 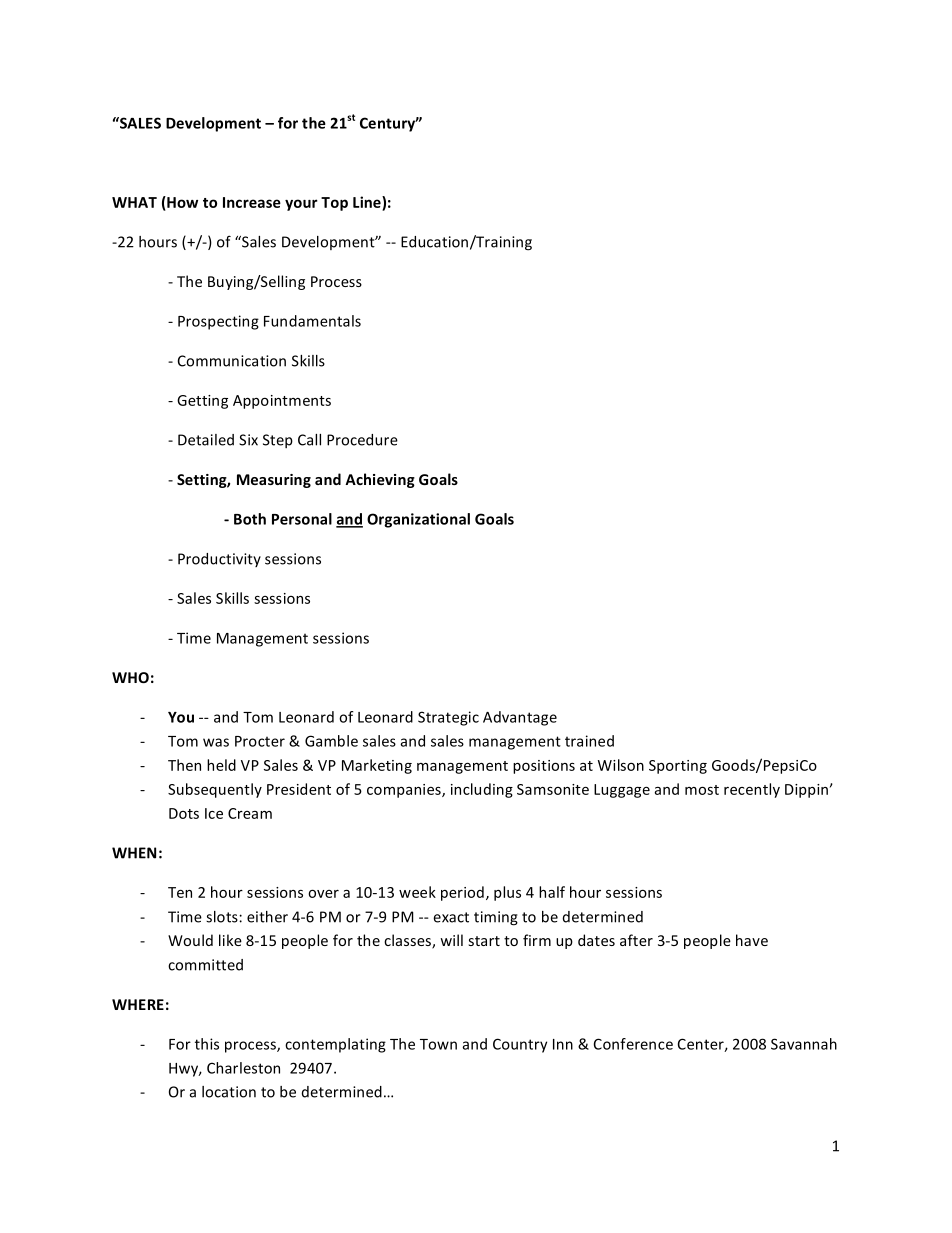 What do you see at coordinates (243, 1068) in the image?
I see `Charleston` at bounding box center [243, 1068].
